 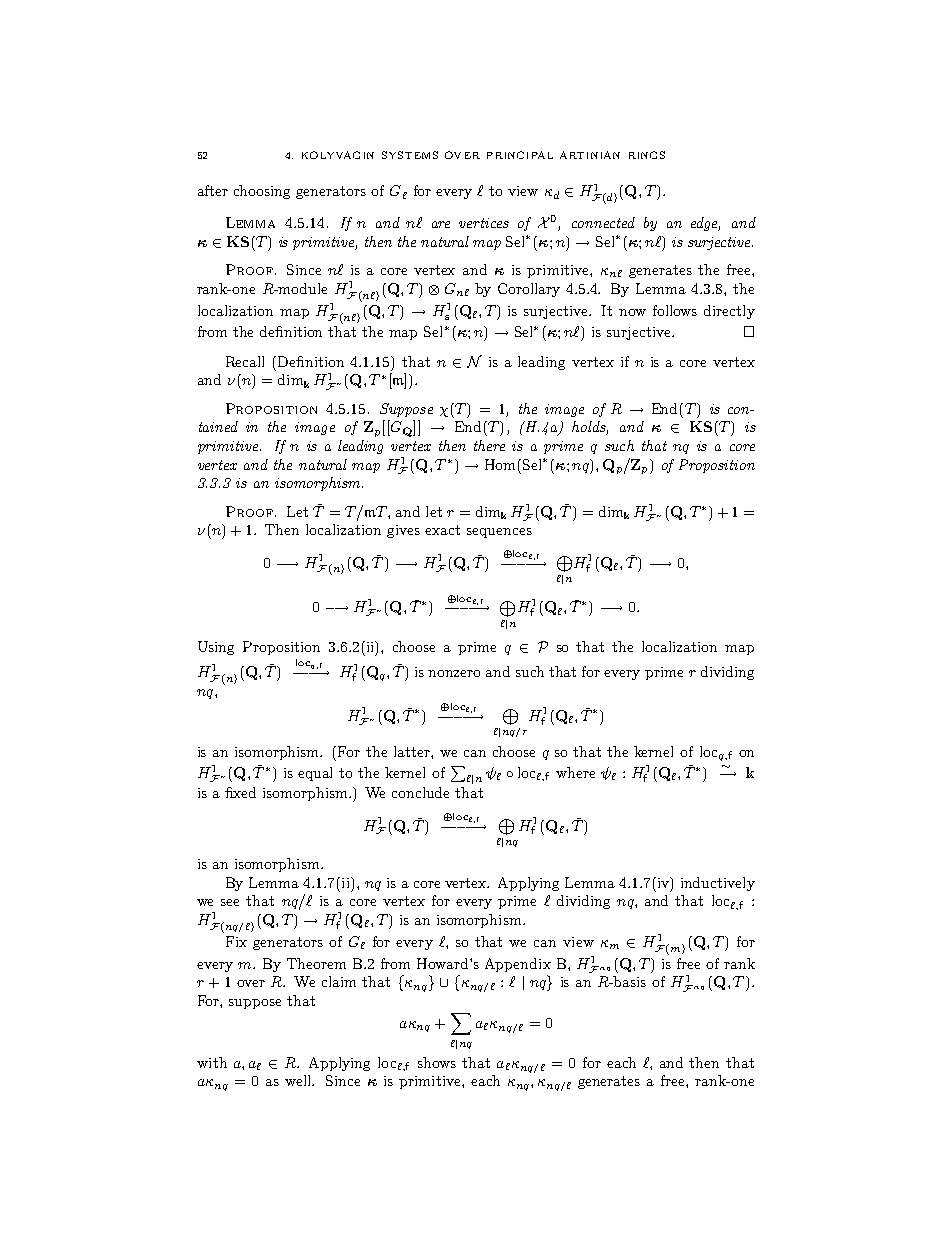 I want to click on Recall, so click(x=245, y=361).
